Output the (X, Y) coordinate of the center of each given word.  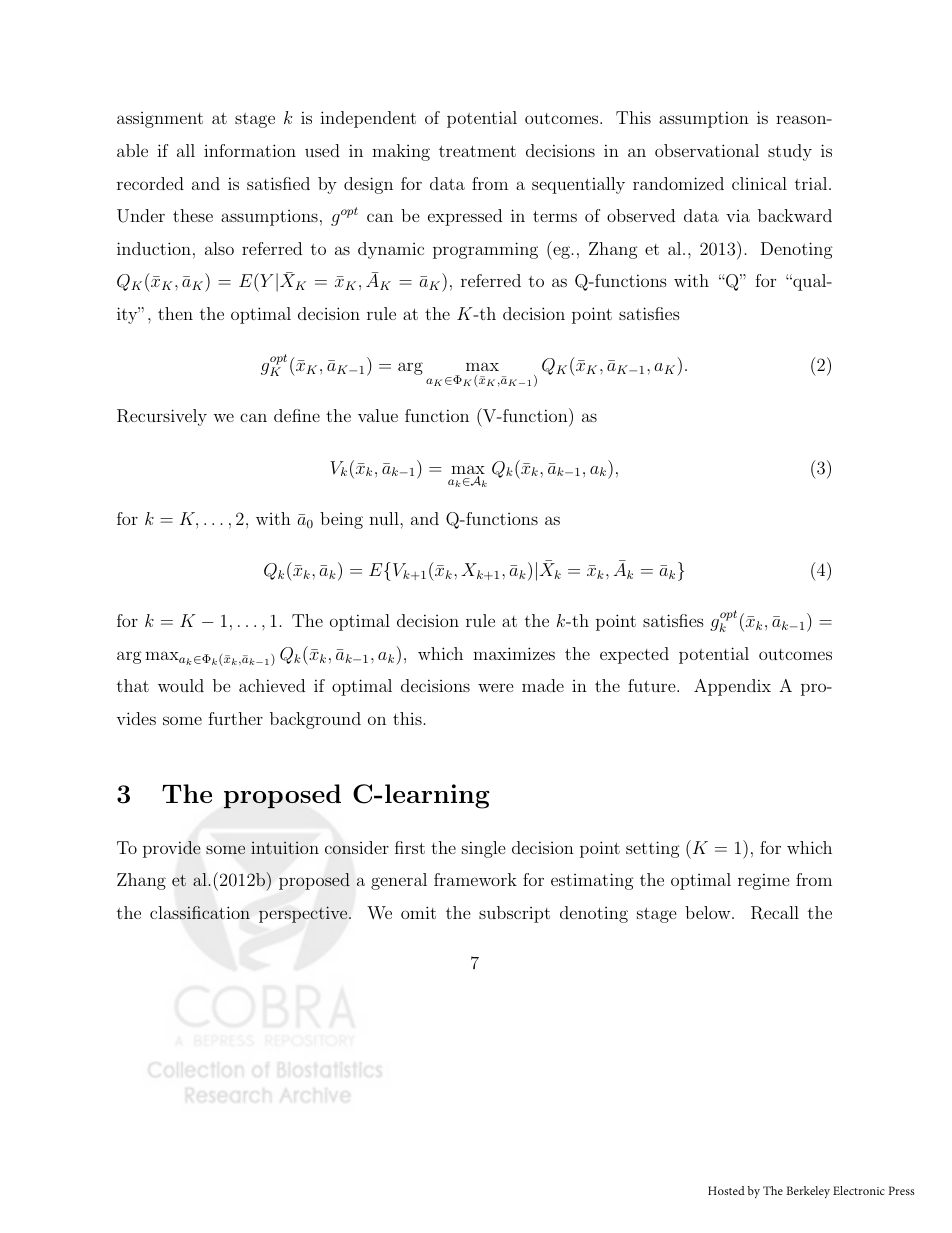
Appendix (732, 687)
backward (795, 215)
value (378, 415)
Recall (775, 913)
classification (200, 913)
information (250, 150)
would (181, 685)
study (790, 152)
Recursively (162, 417)
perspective (304, 914)
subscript (514, 914)
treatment (477, 151)
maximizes (514, 653)
